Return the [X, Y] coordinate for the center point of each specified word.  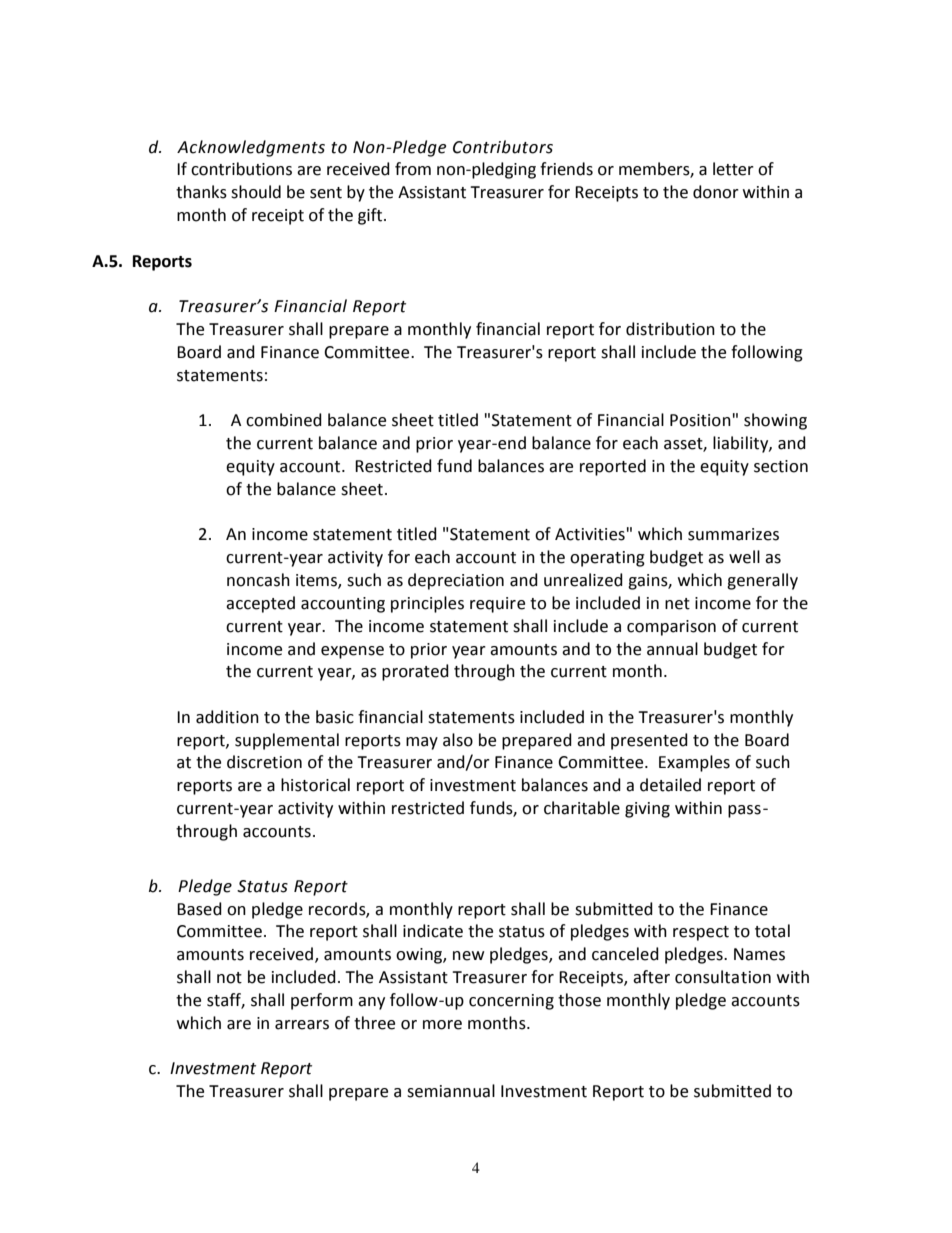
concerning [511, 1002]
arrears [302, 1025]
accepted [260, 604]
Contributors [503, 147]
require [497, 605]
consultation [723, 977]
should [256, 192]
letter [733, 169]
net [677, 604]
